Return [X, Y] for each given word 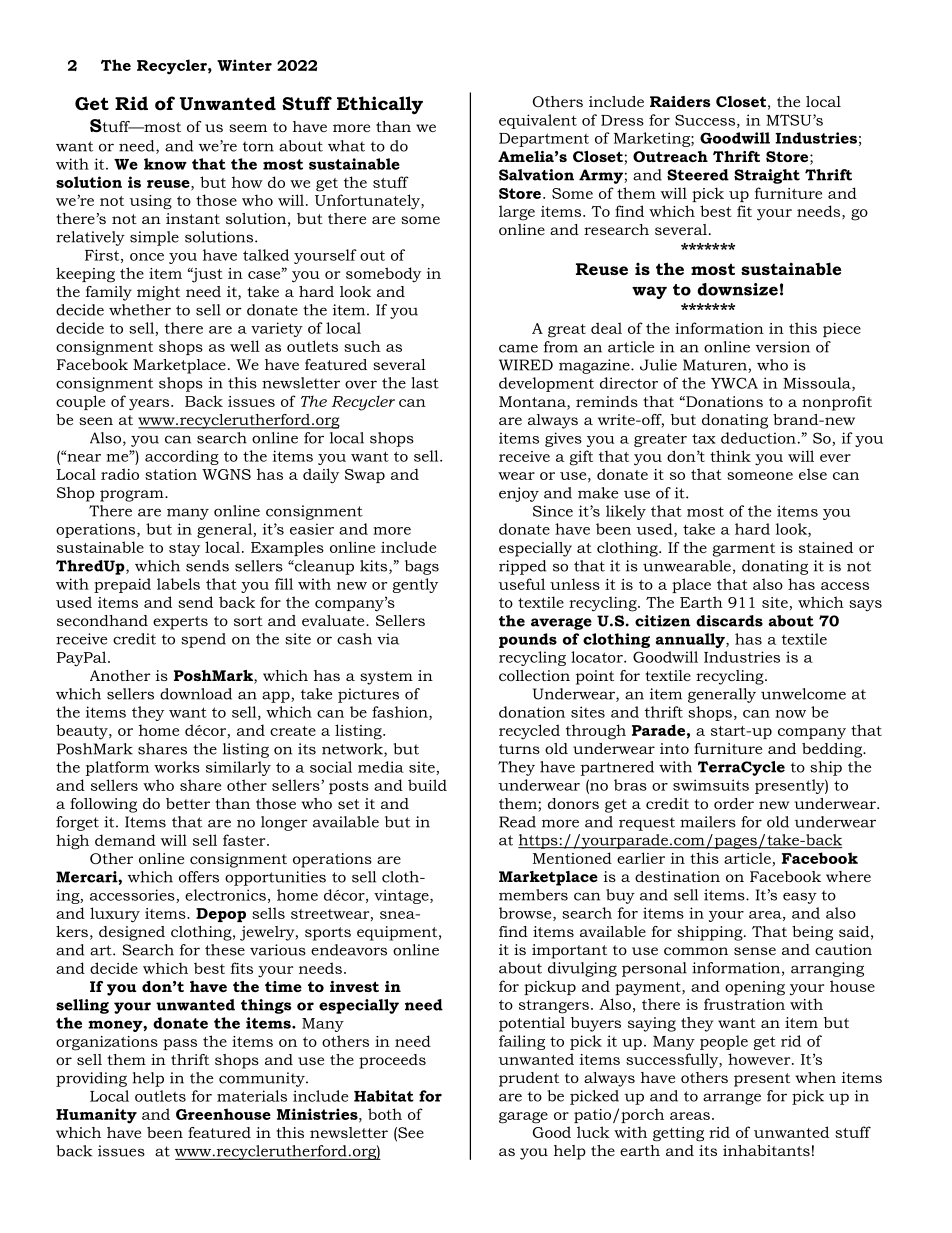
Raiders [680, 101]
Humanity [96, 1116]
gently [415, 585]
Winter [244, 65]
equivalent [538, 121]
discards [729, 621]
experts [180, 623]
